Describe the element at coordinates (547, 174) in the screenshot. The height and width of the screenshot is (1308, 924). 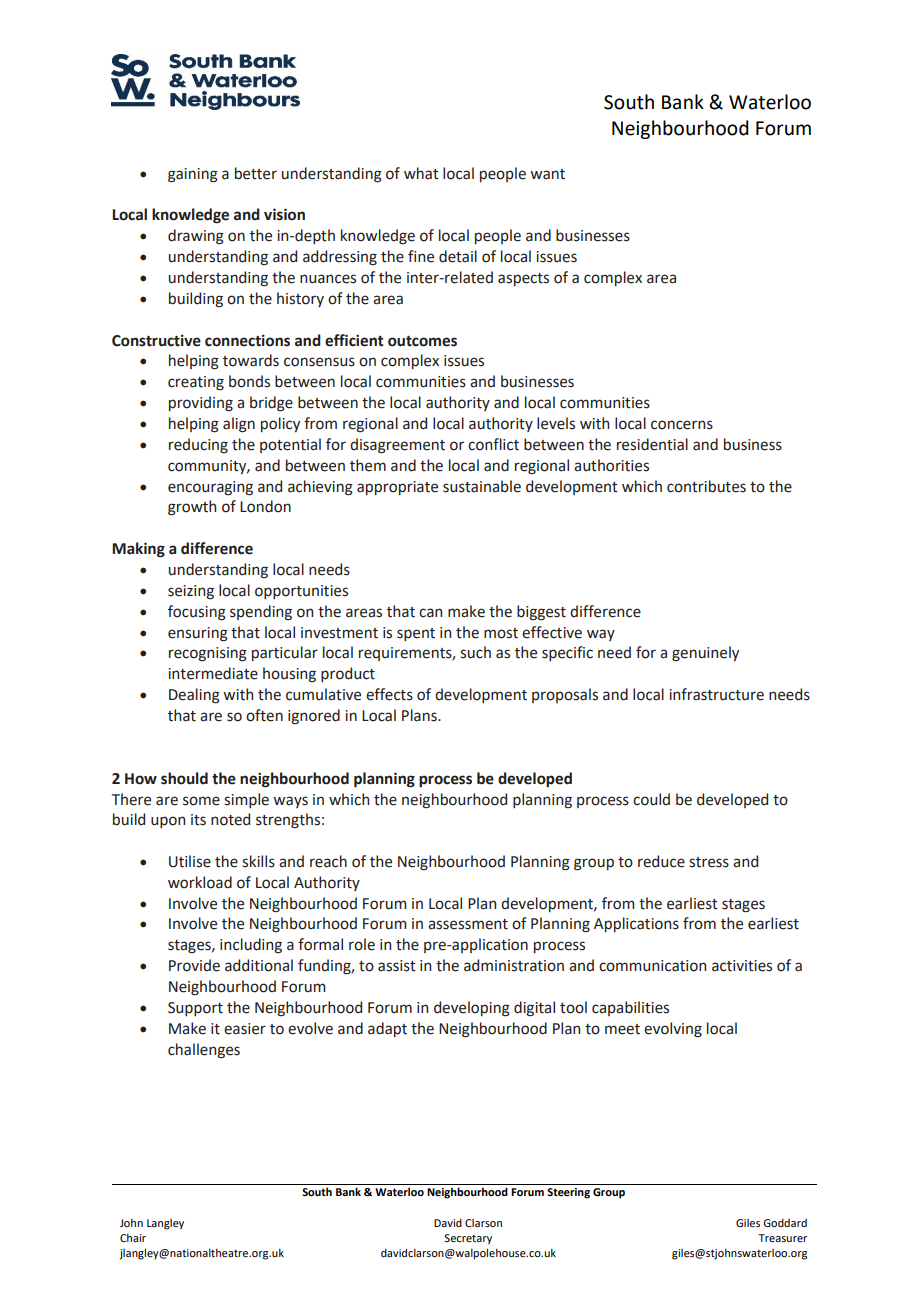
I see `want` at that location.
